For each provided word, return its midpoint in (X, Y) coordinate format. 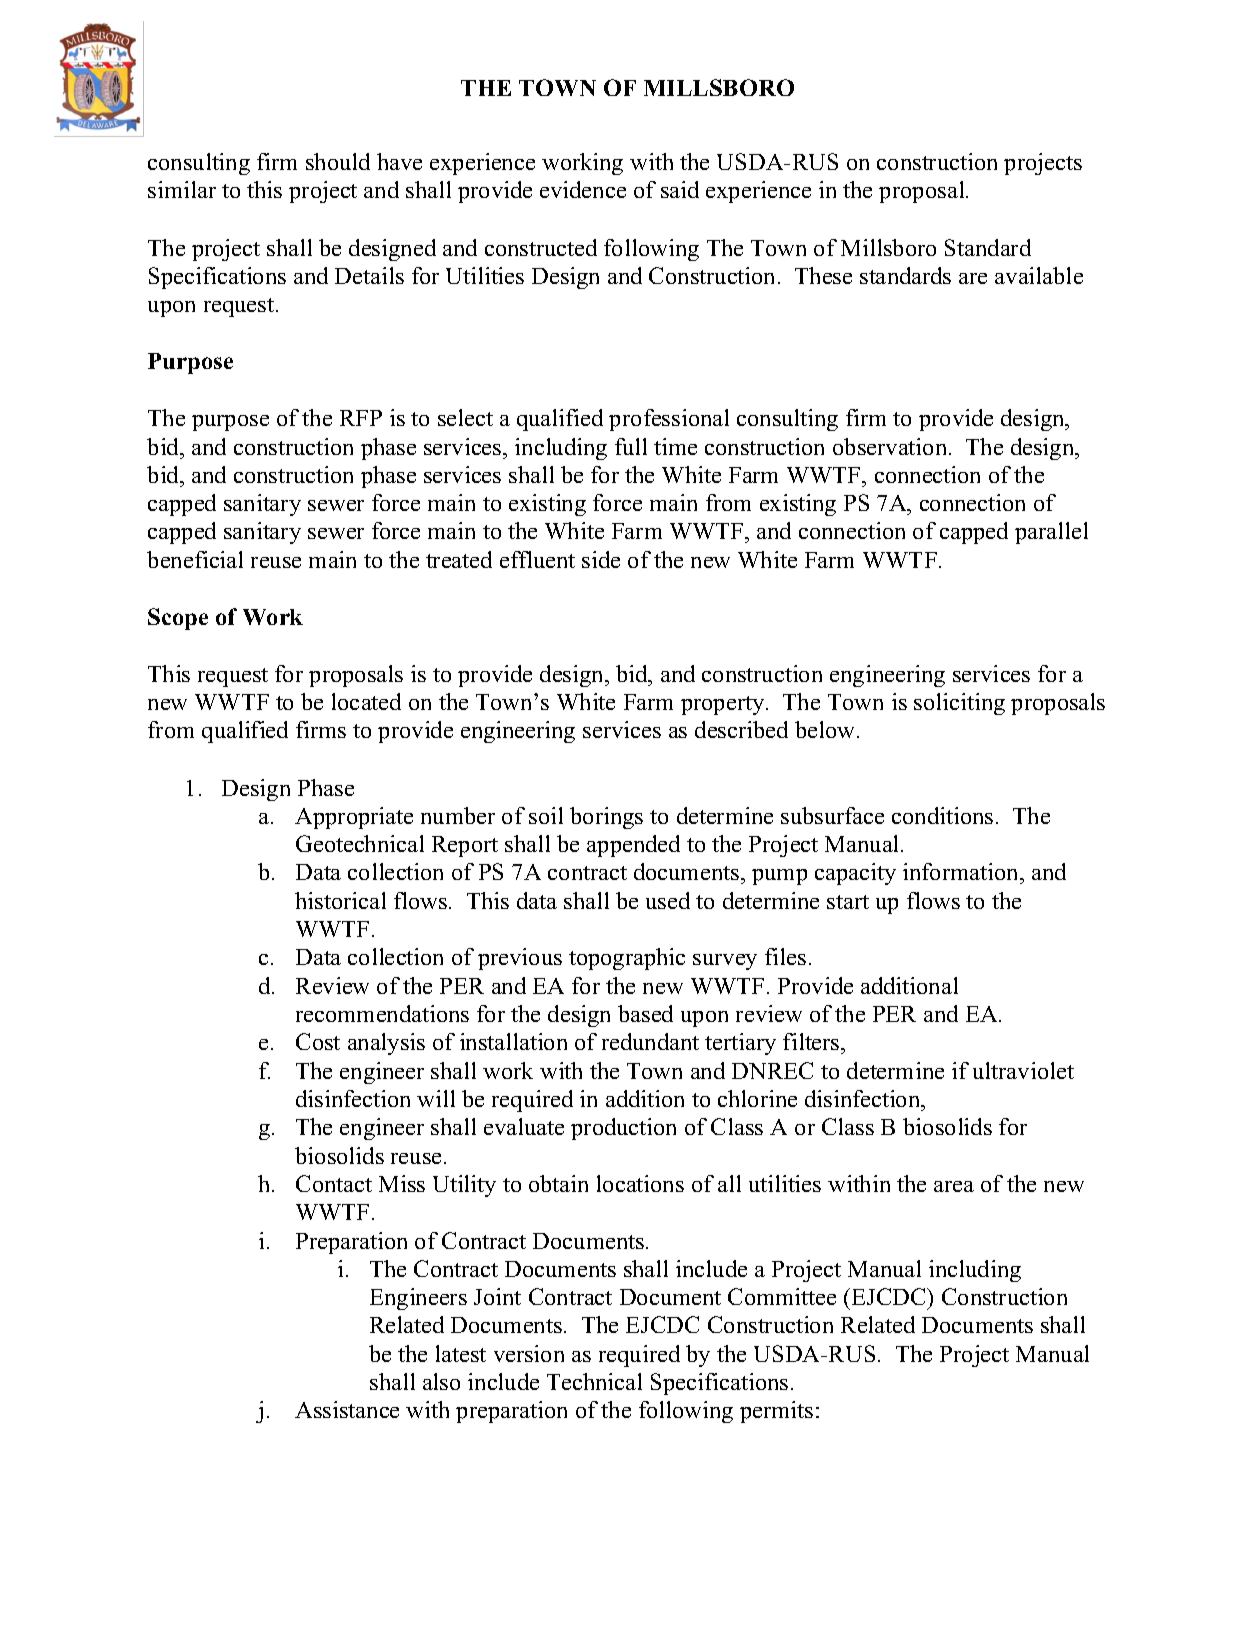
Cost (318, 1041)
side (601, 559)
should (338, 161)
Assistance (347, 1409)
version (529, 1353)
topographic (627, 959)
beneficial (195, 559)
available (1039, 275)
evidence (583, 189)
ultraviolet (1023, 1070)
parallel (1051, 533)
